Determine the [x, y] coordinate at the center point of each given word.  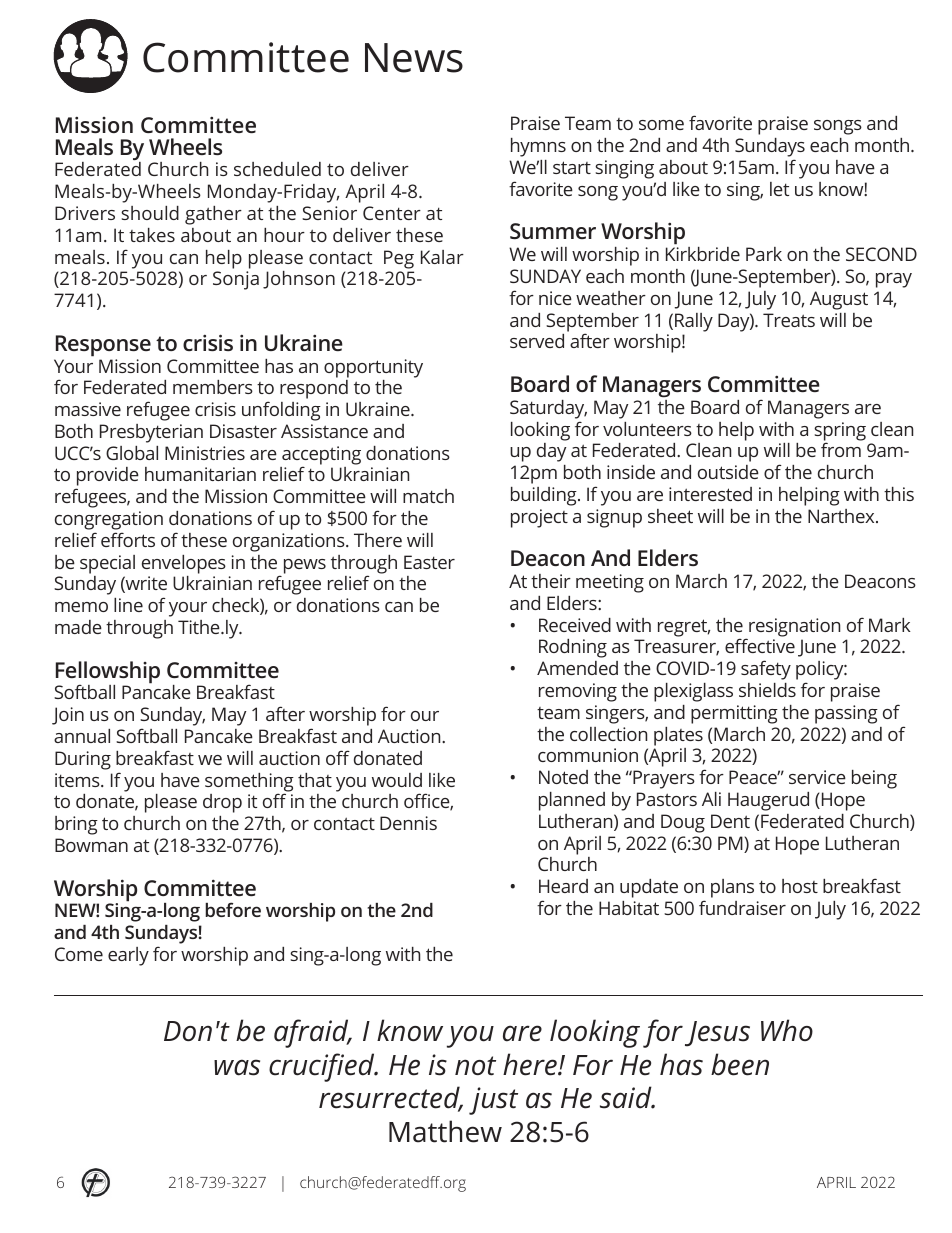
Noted [563, 777]
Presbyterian [151, 433]
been [740, 1064]
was [237, 1067]
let [779, 189]
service [817, 777]
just [493, 1101]
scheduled [277, 169]
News [414, 58]
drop [222, 803]
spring [840, 432]
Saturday [548, 409]
